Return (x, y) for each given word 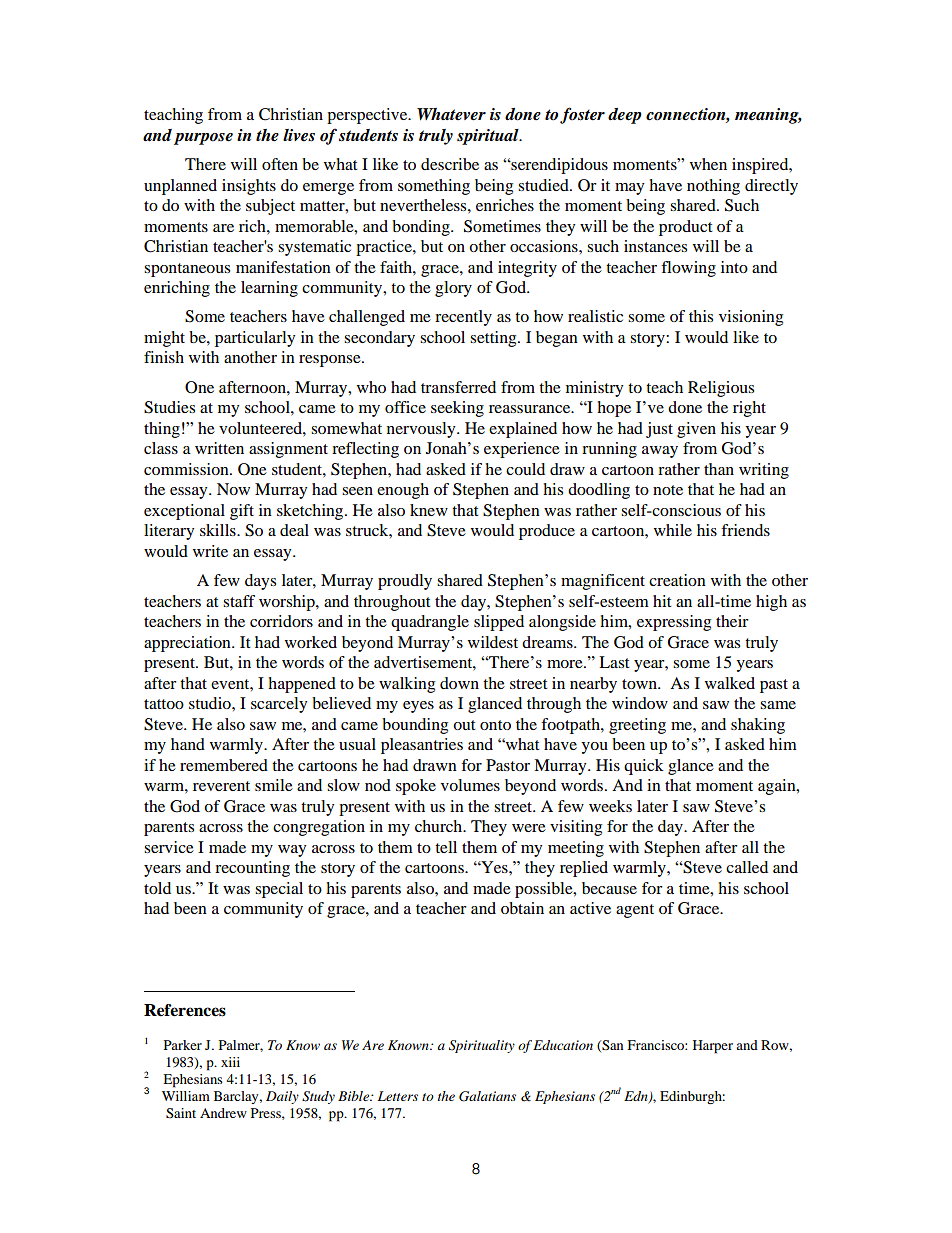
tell (446, 847)
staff (239, 601)
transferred (458, 387)
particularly (255, 339)
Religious (721, 389)
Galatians (487, 1096)
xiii (230, 1062)
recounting (252, 869)
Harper (713, 1047)
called (747, 867)
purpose (203, 139)
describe (450, 164)
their (732, 621)
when (708, 164)
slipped (499, 623)
